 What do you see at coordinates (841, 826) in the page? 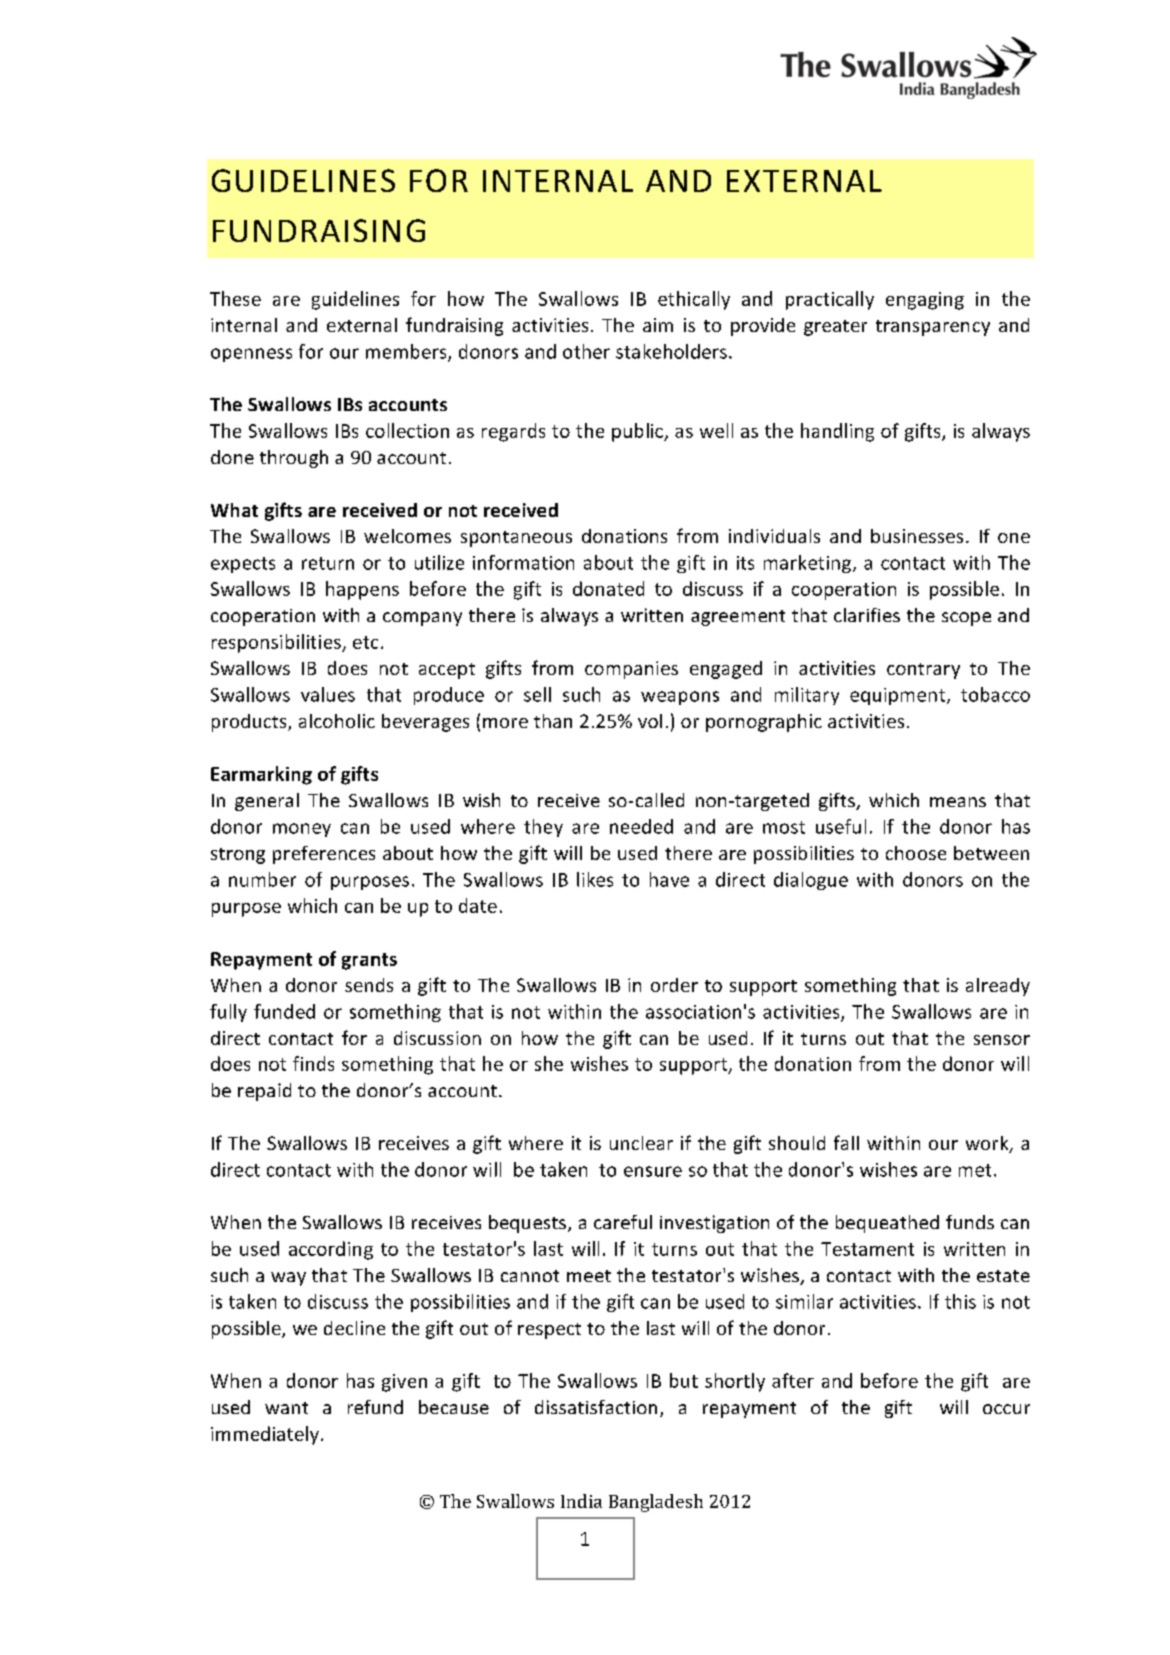
I see `useful` at bounding box center [841, 826].
